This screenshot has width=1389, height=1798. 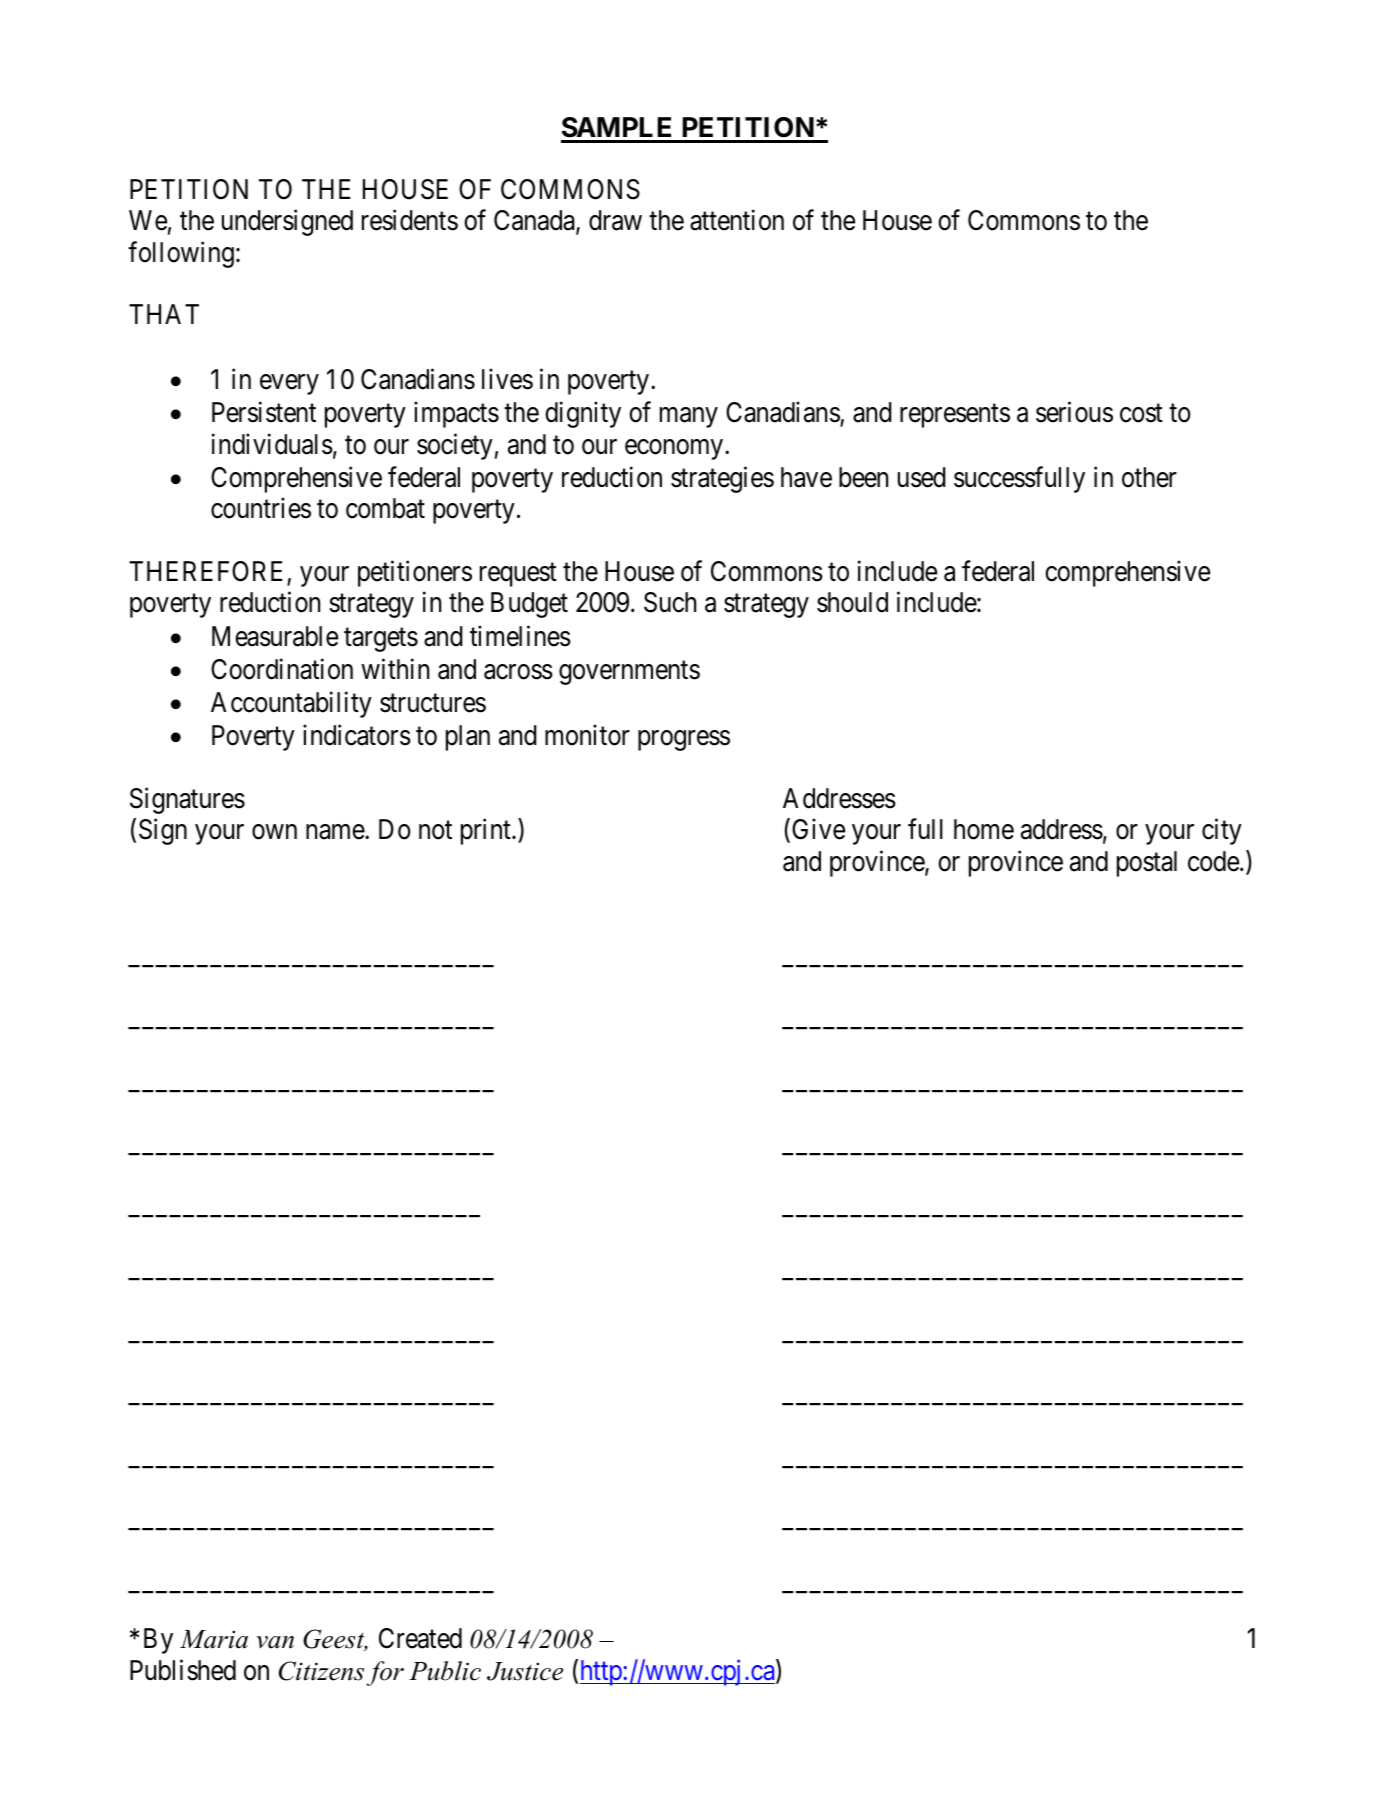 What do you see at coordinates (1141, 414) in the screenshot?
I see `cost` at bounding box center [1141, 414].
